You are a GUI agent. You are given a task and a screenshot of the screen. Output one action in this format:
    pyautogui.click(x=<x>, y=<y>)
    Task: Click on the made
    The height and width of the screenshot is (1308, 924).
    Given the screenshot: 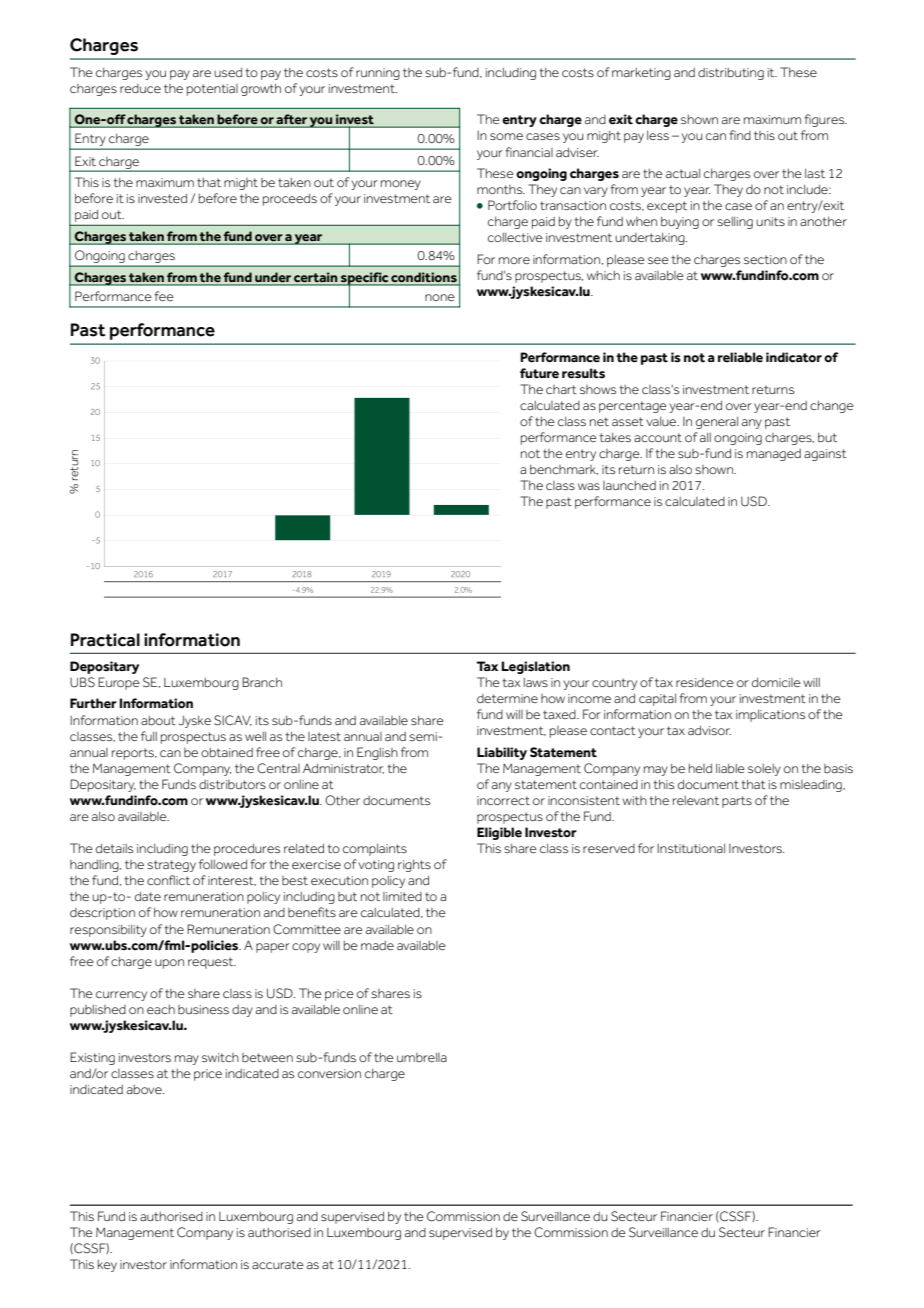 What is the action you would take?
    pyautogui.click(x=377, y=945)
